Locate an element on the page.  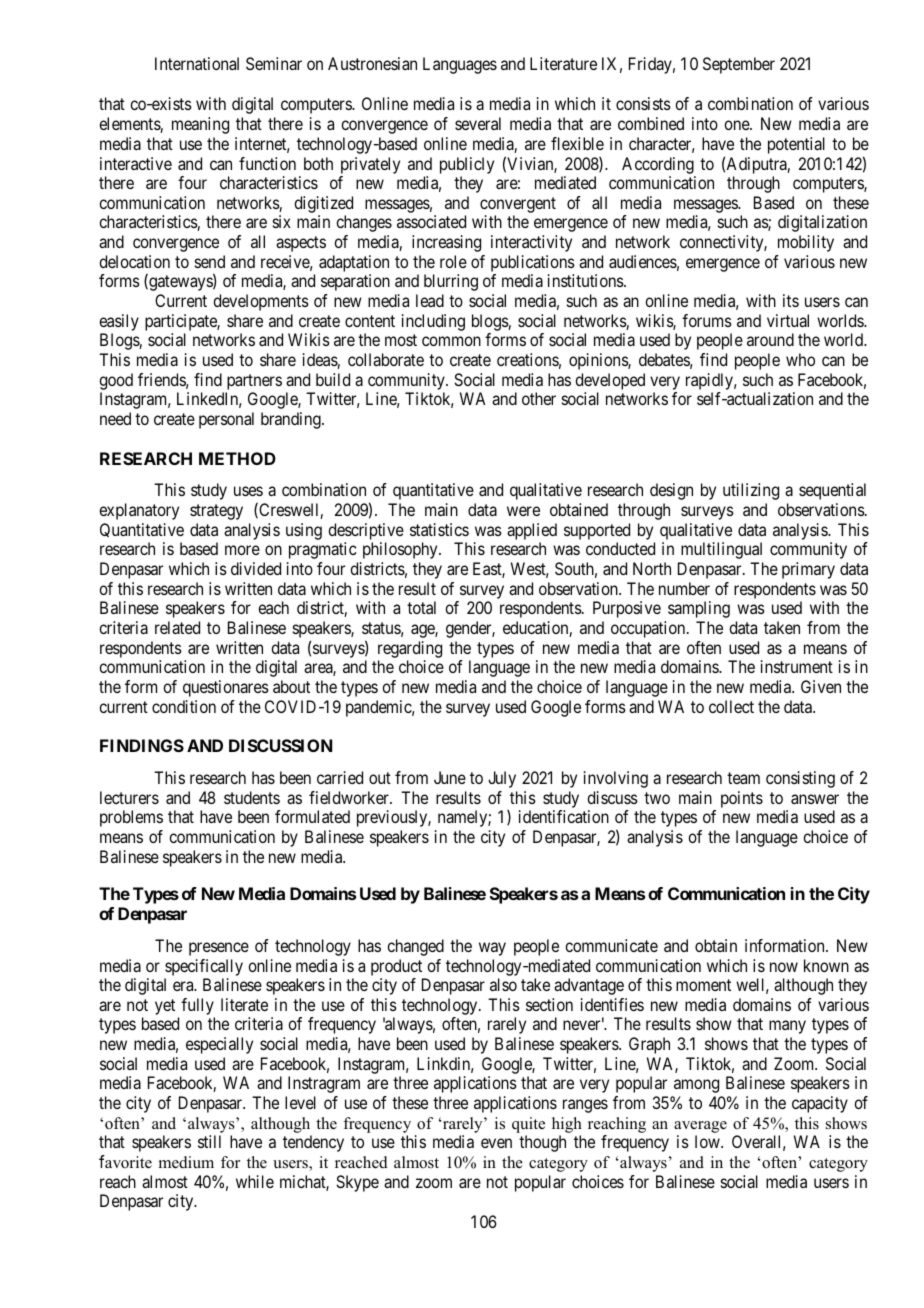
presence is located at coordinates (219, 949).
